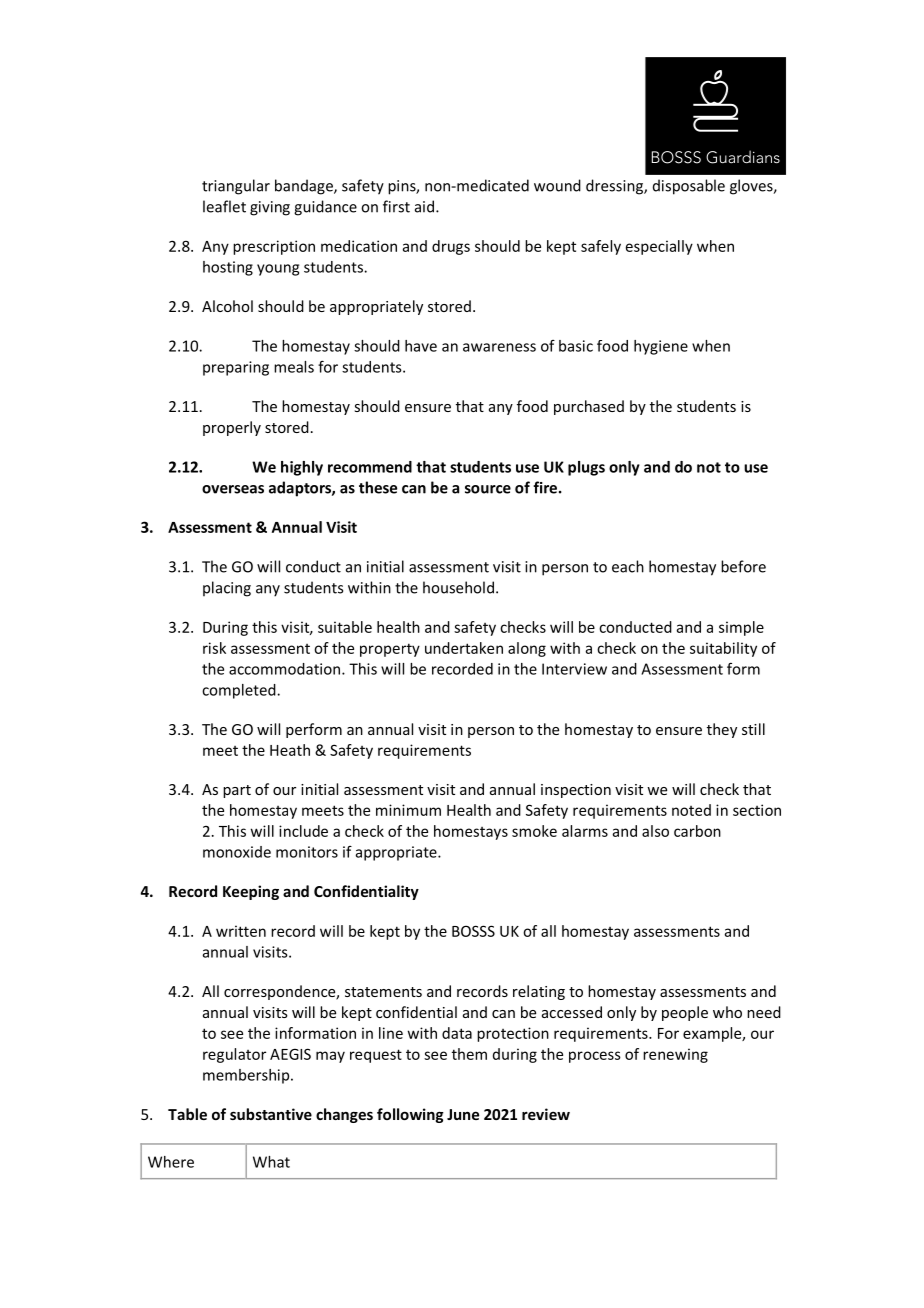  Describe the element at coordinates (463, 1114) in the screenshot. I see `June` at that location.
